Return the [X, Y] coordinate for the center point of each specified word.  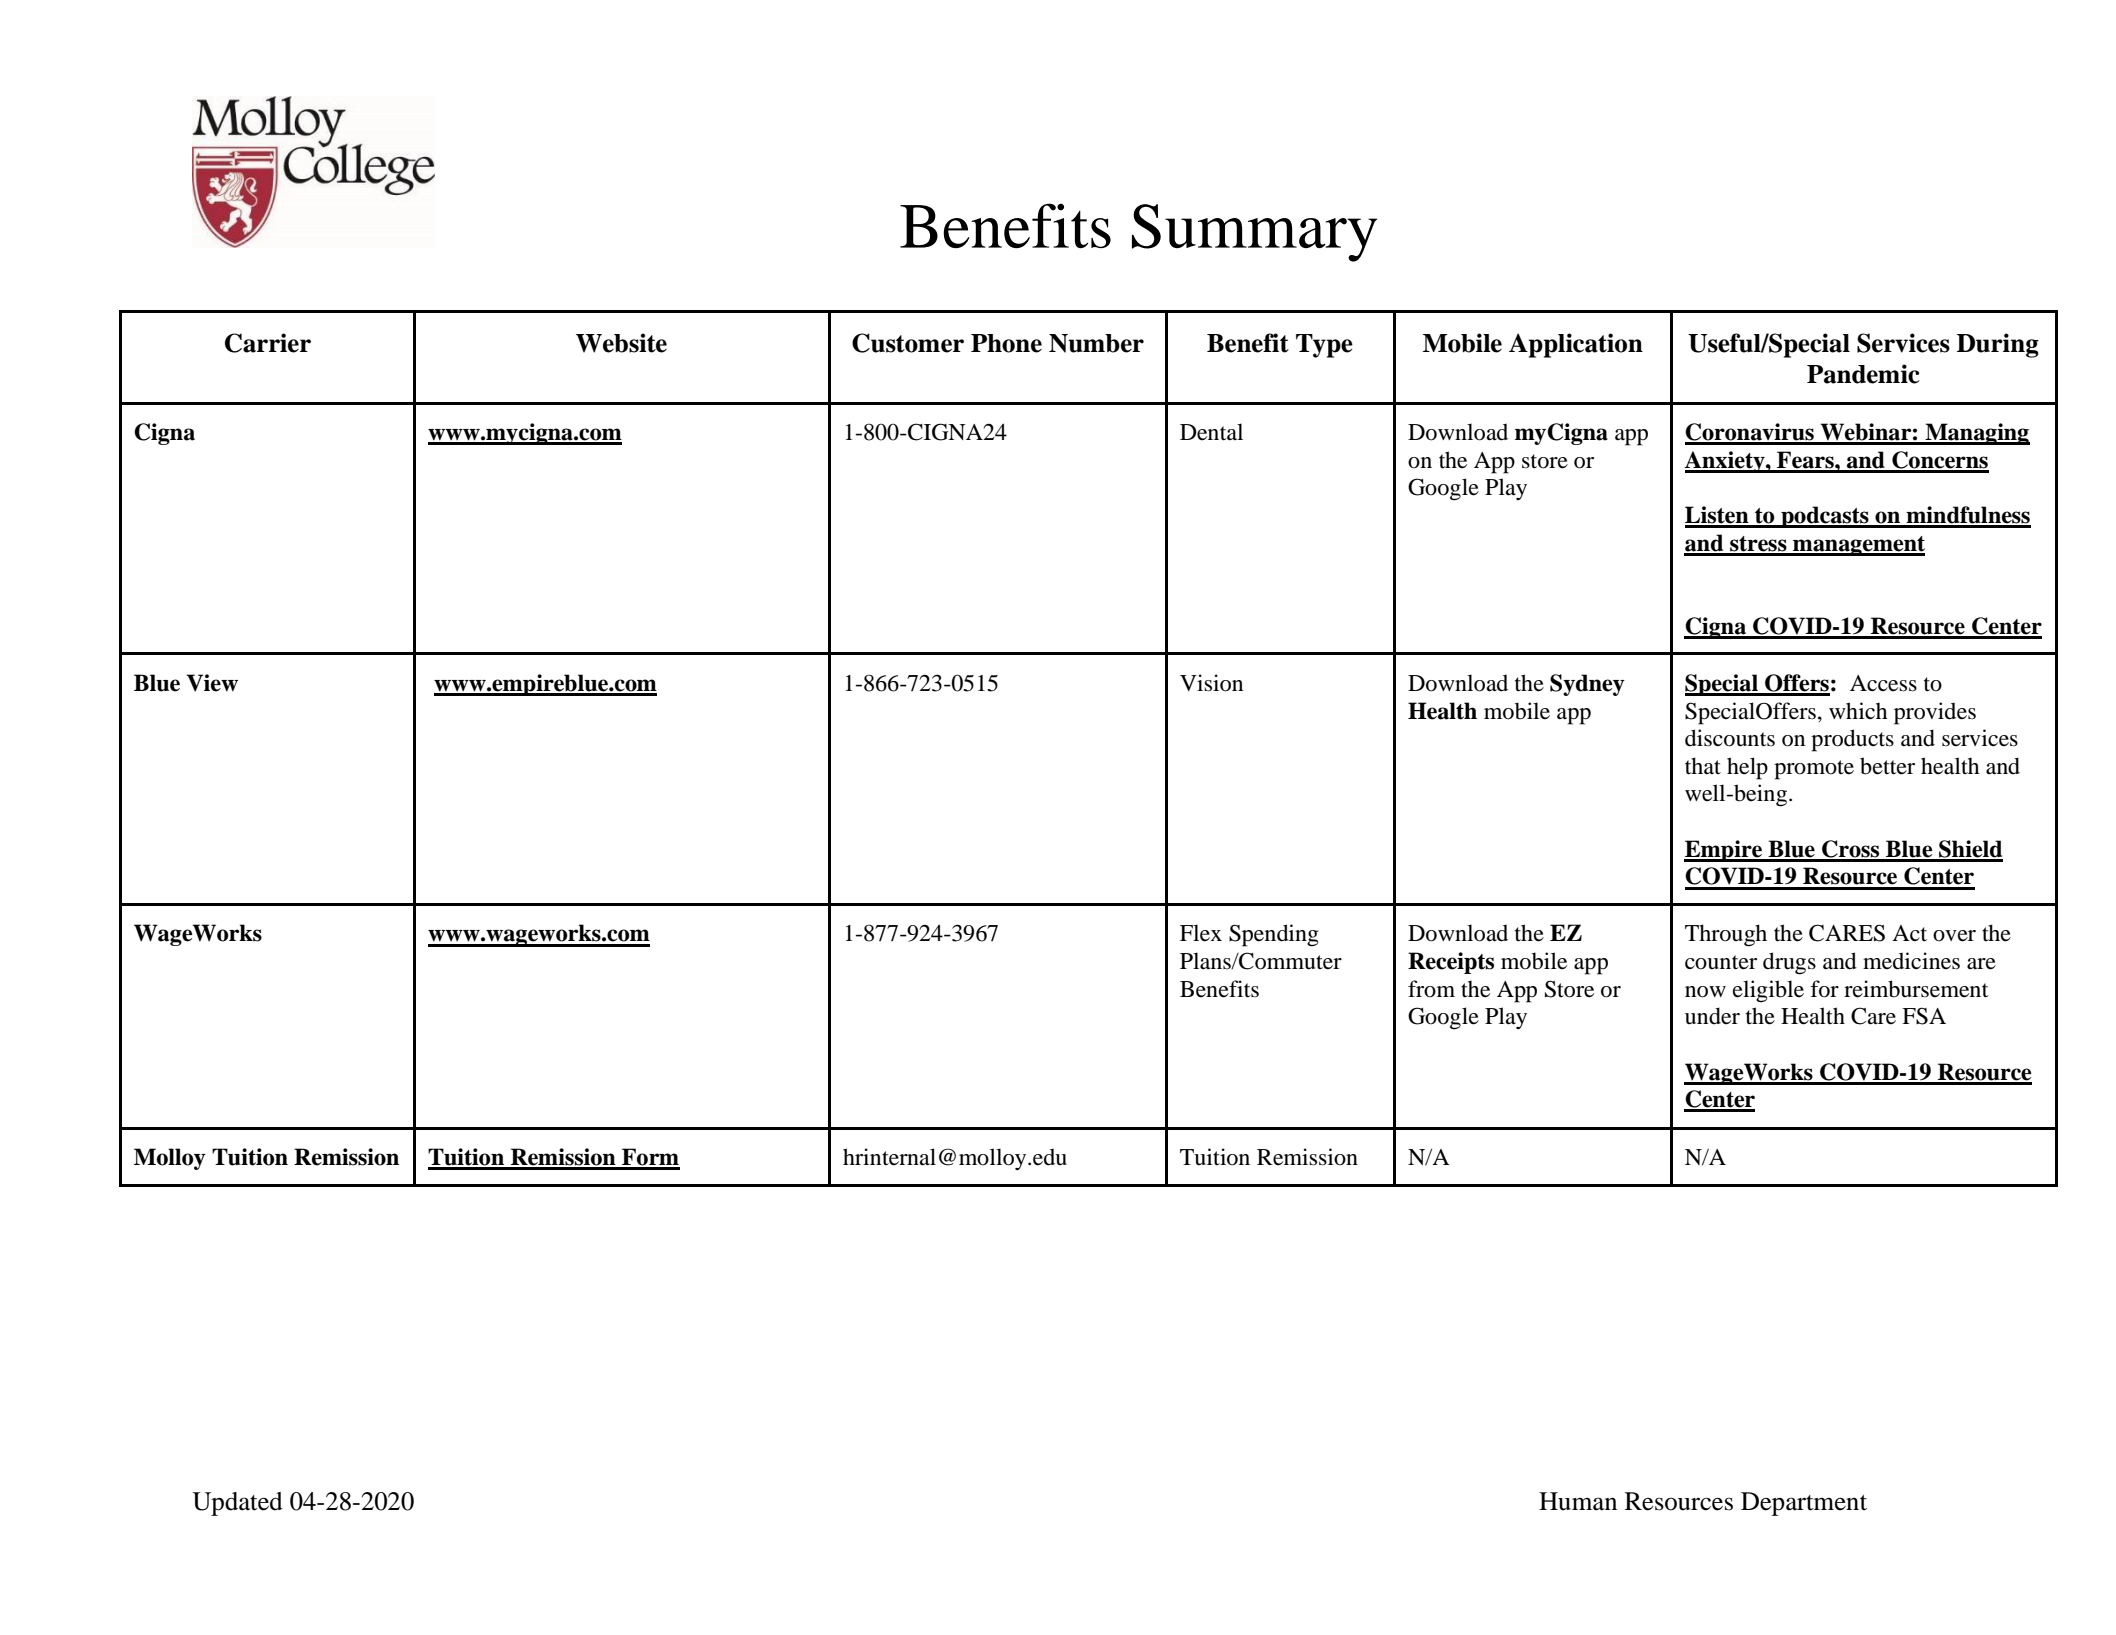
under [1712, 1016]
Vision [1211, 683]
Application [1576, 345]
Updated [237, 1504]
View [212, 683]
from [1431, 989]
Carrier [268, 343]
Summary [1254, 233]
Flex [1201, 933]
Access [1883, 683]
